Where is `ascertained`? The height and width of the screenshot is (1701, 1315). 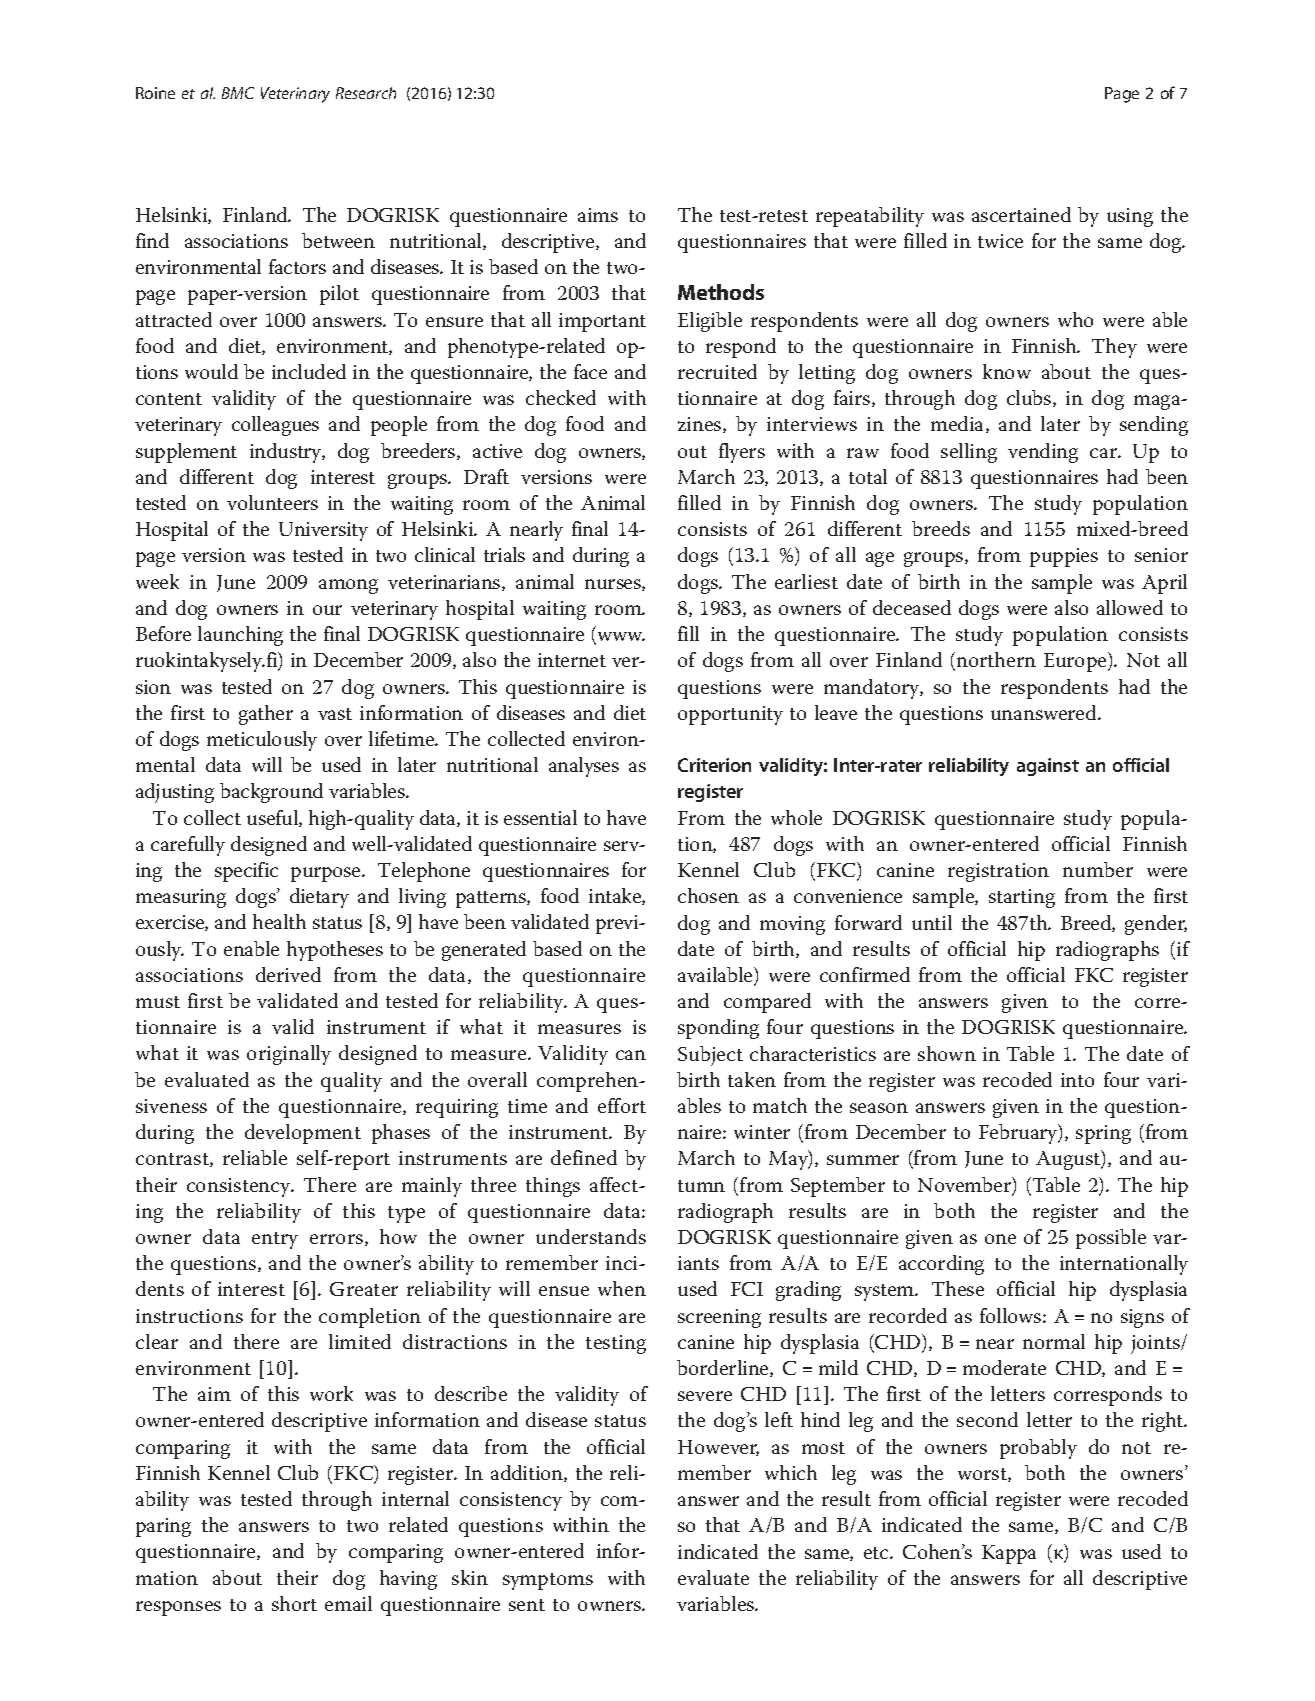 ascertained is located at coordinates (1021, 214).
